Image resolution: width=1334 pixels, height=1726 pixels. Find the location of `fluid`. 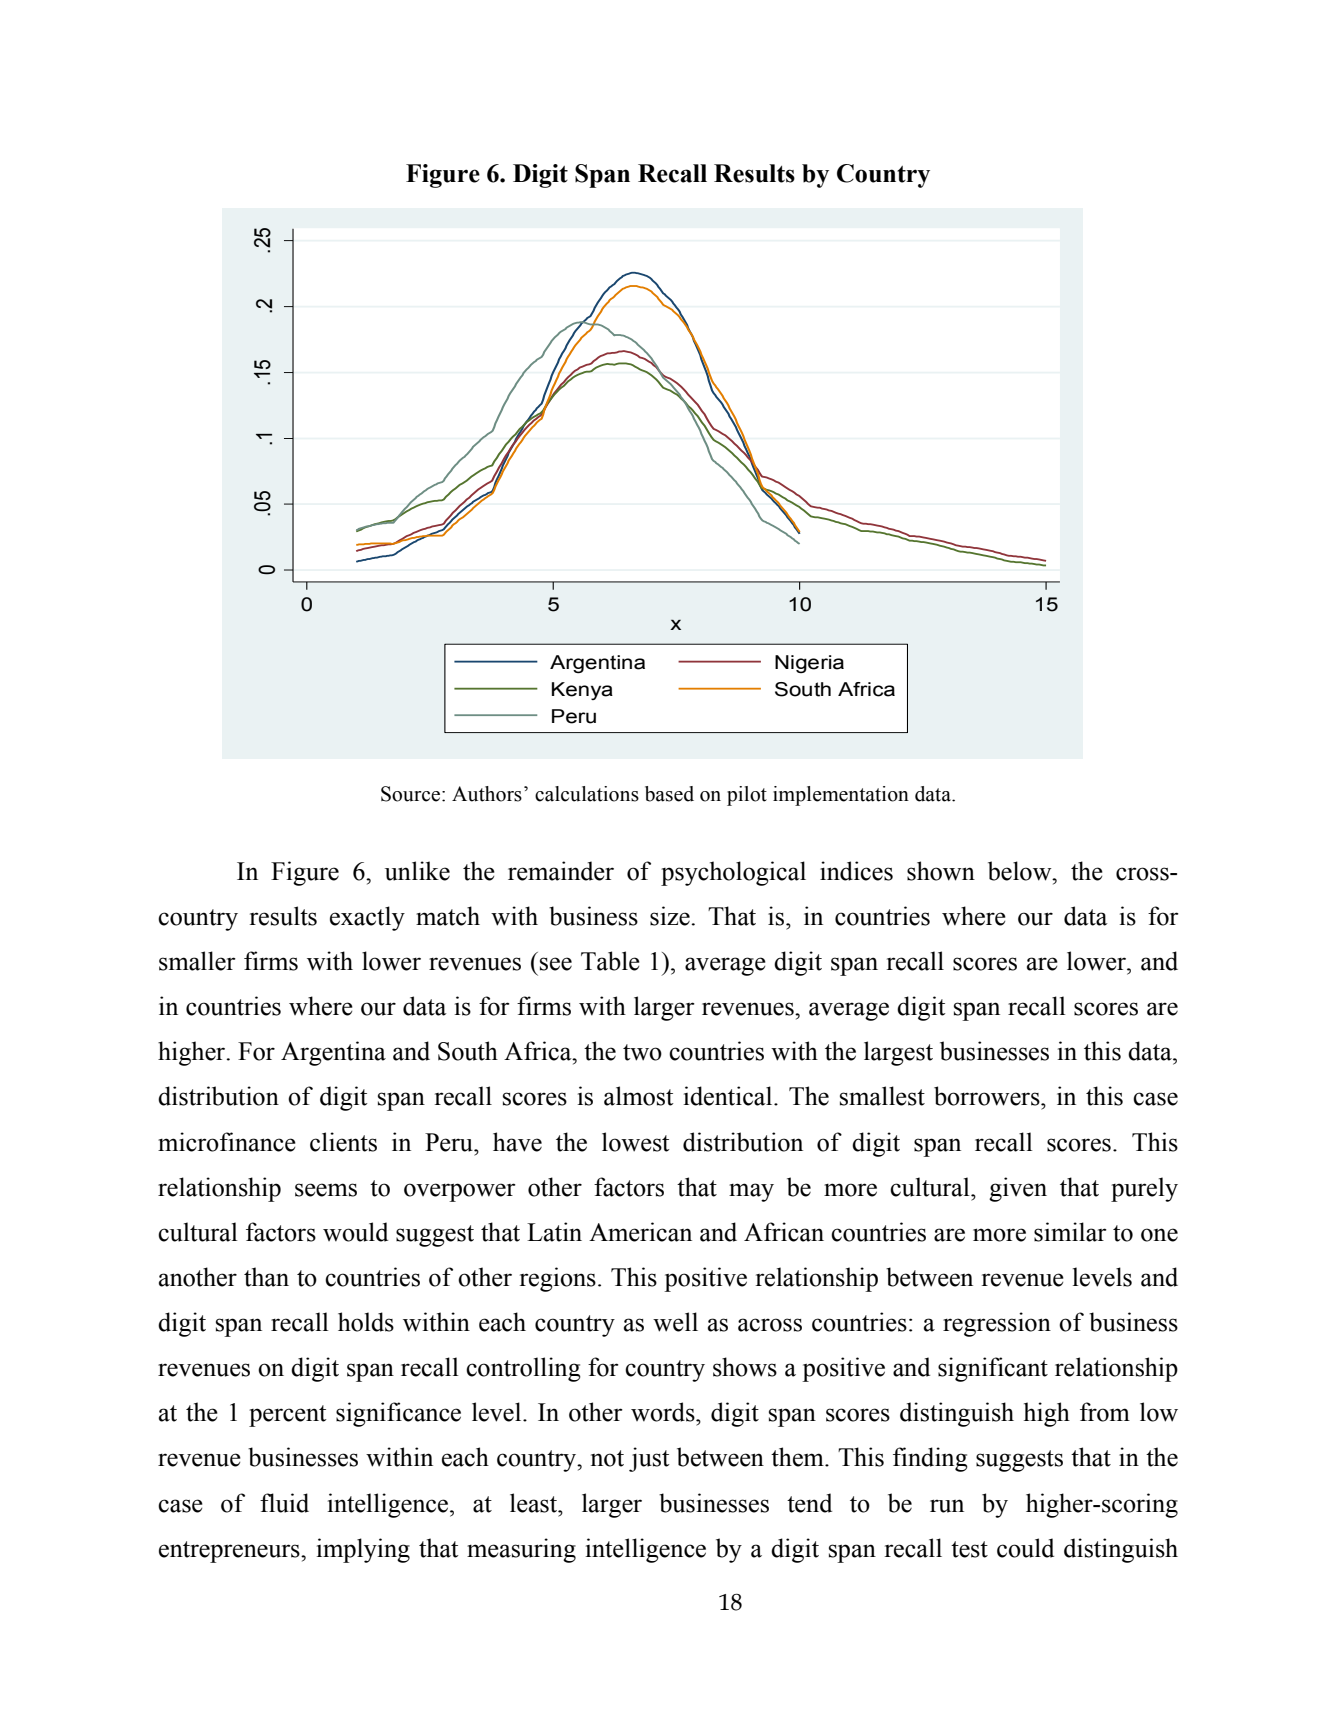

fluid is located at coordinates (284, 1503).
